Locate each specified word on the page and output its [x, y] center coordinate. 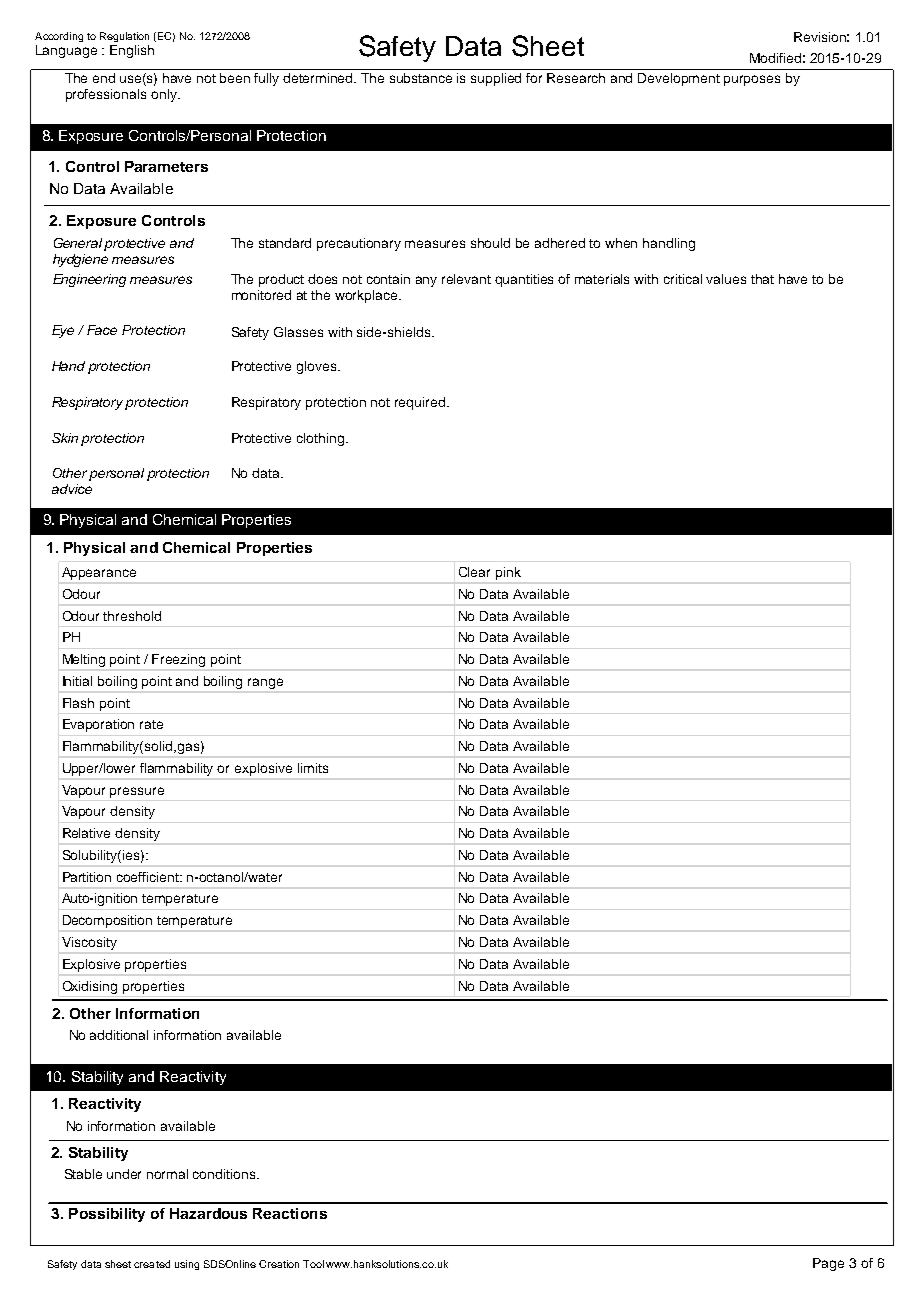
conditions [225, 1174]
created [152, 1264]
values [726, 279]
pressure [137, 792]
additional [119, 1035]
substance [421, 78]
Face [102, 330]
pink [508, 573]
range [265, 683]
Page [828, 1264]
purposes [752, 80]
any [426, 281]
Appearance [99, 573]
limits [313, 768]
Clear [474, 572]
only [165, 95]
